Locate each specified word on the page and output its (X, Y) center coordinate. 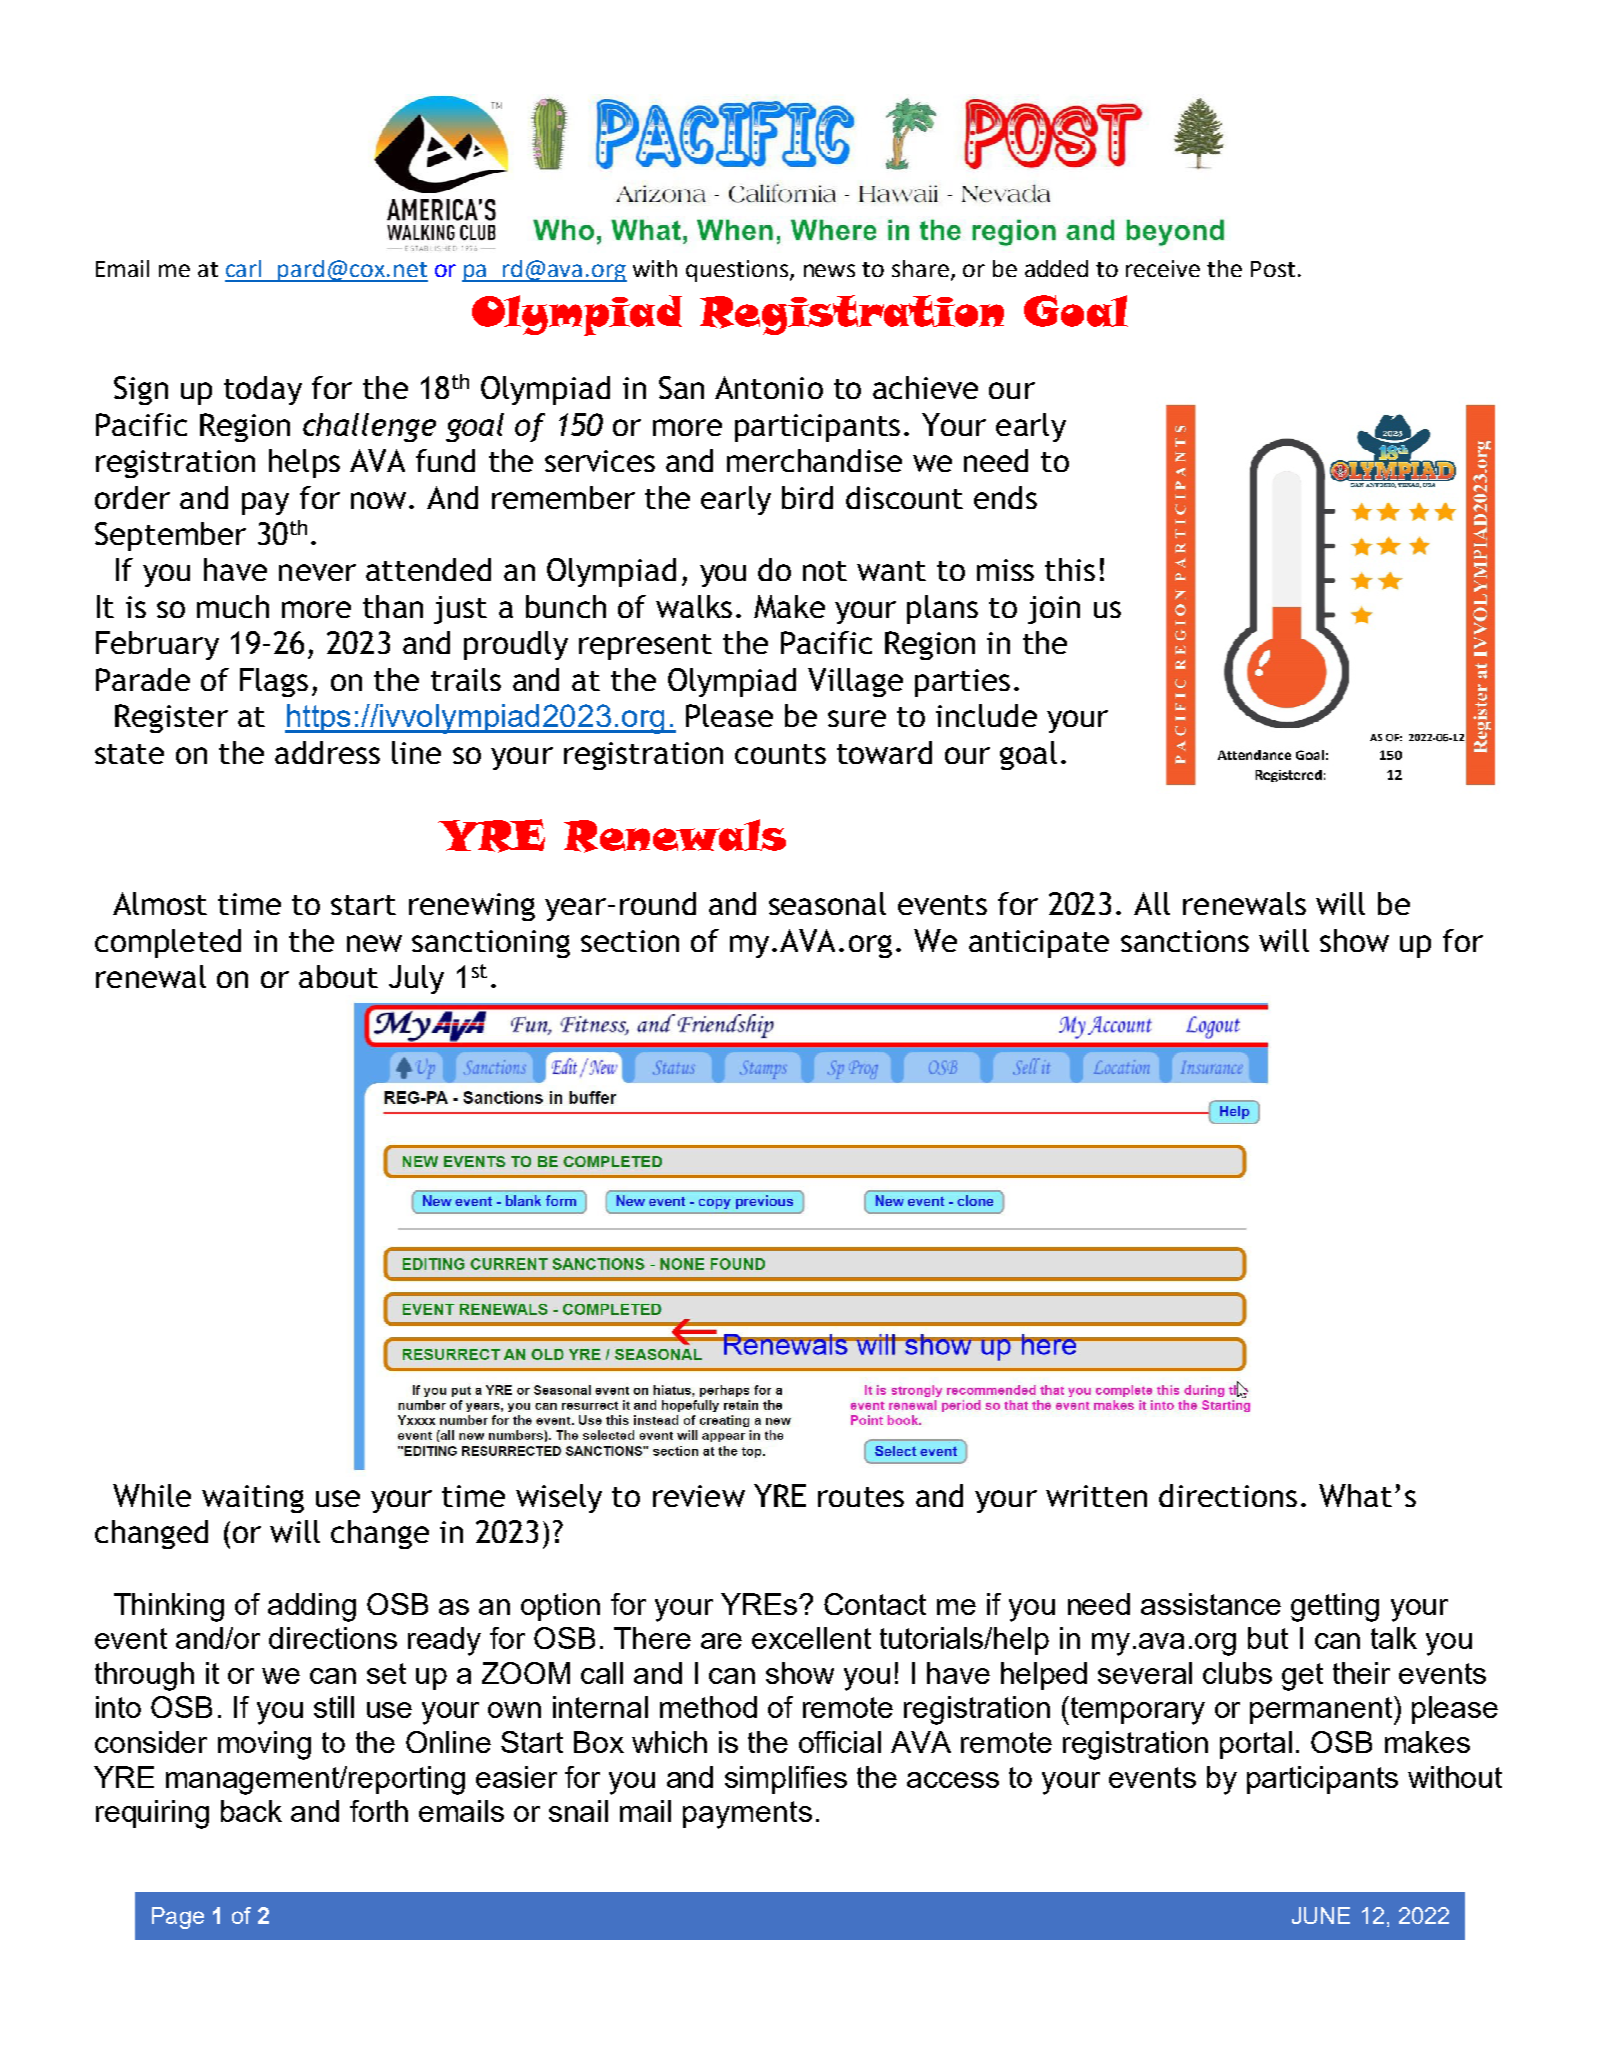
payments (747, 1815)
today (263, 390)
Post (1273, 269)
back (251, 1811)
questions (738, 271)
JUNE (1321, 1915)
